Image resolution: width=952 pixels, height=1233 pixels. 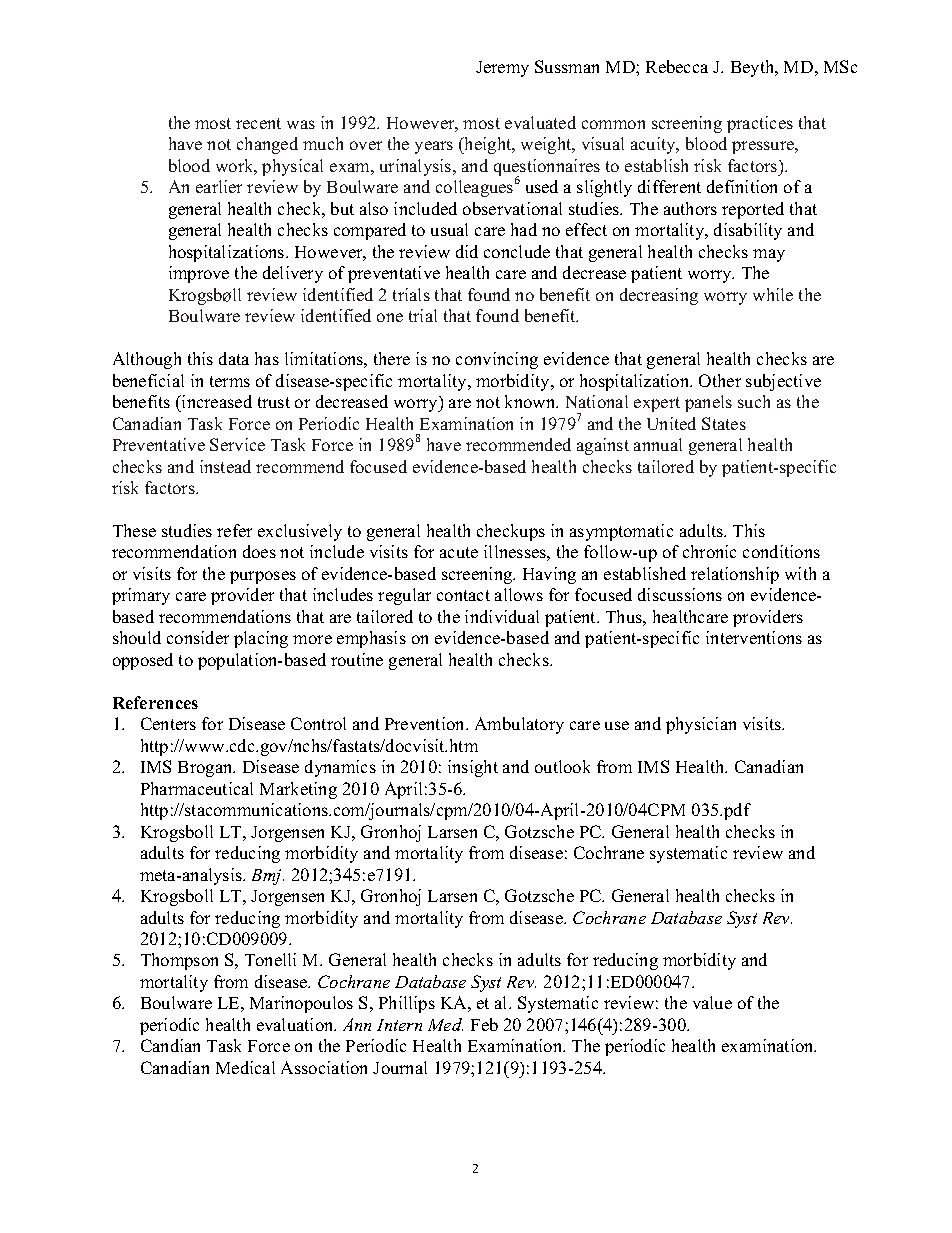 I want to click on Feb, so click(x=484, y=1024).
